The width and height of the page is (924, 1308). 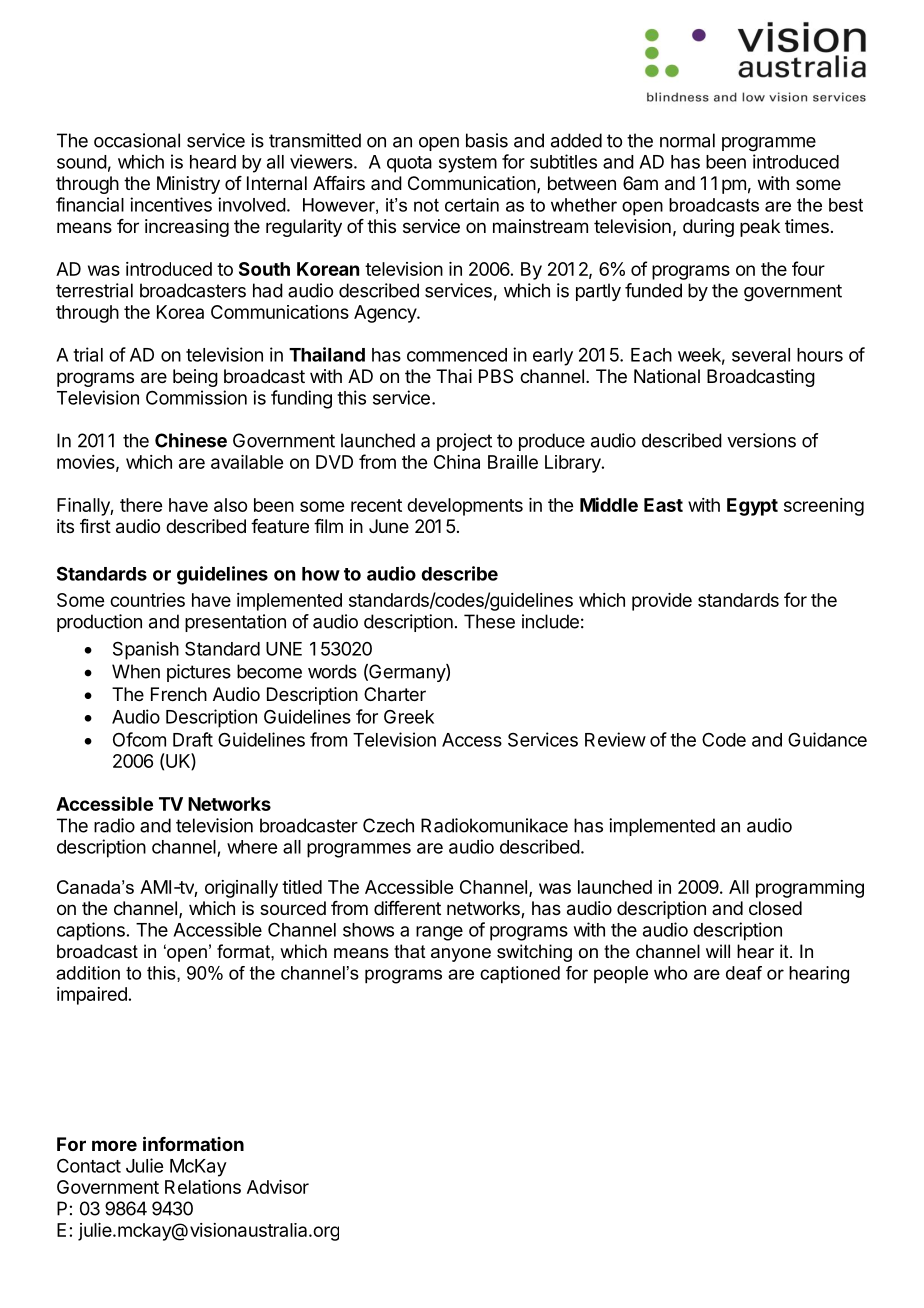 I want to click on Ministry, so click(x=188, y=185).
